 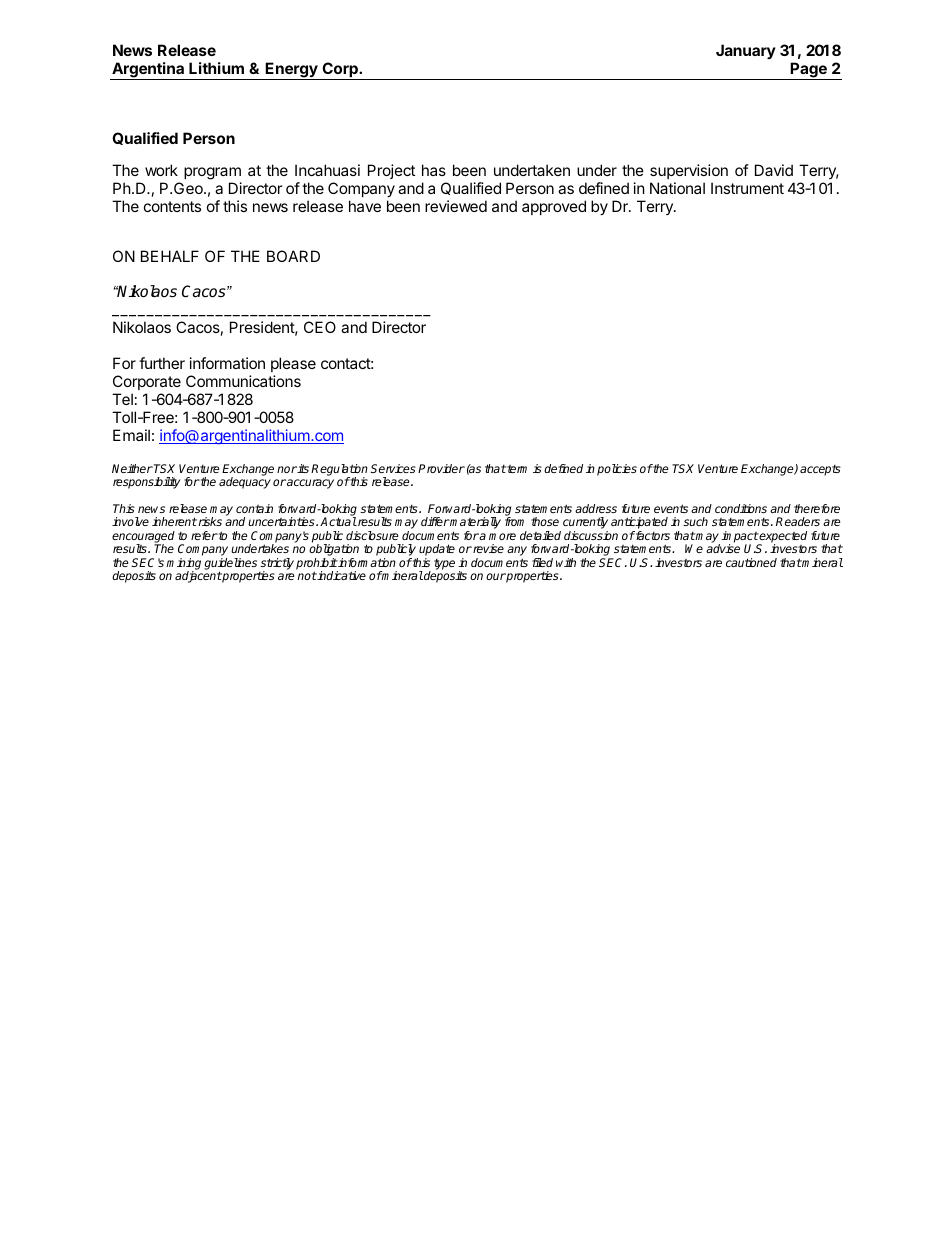 What do you see at coordinates (291, 71) in the image?
I see `Energy` at bounding box center [291, 71].
